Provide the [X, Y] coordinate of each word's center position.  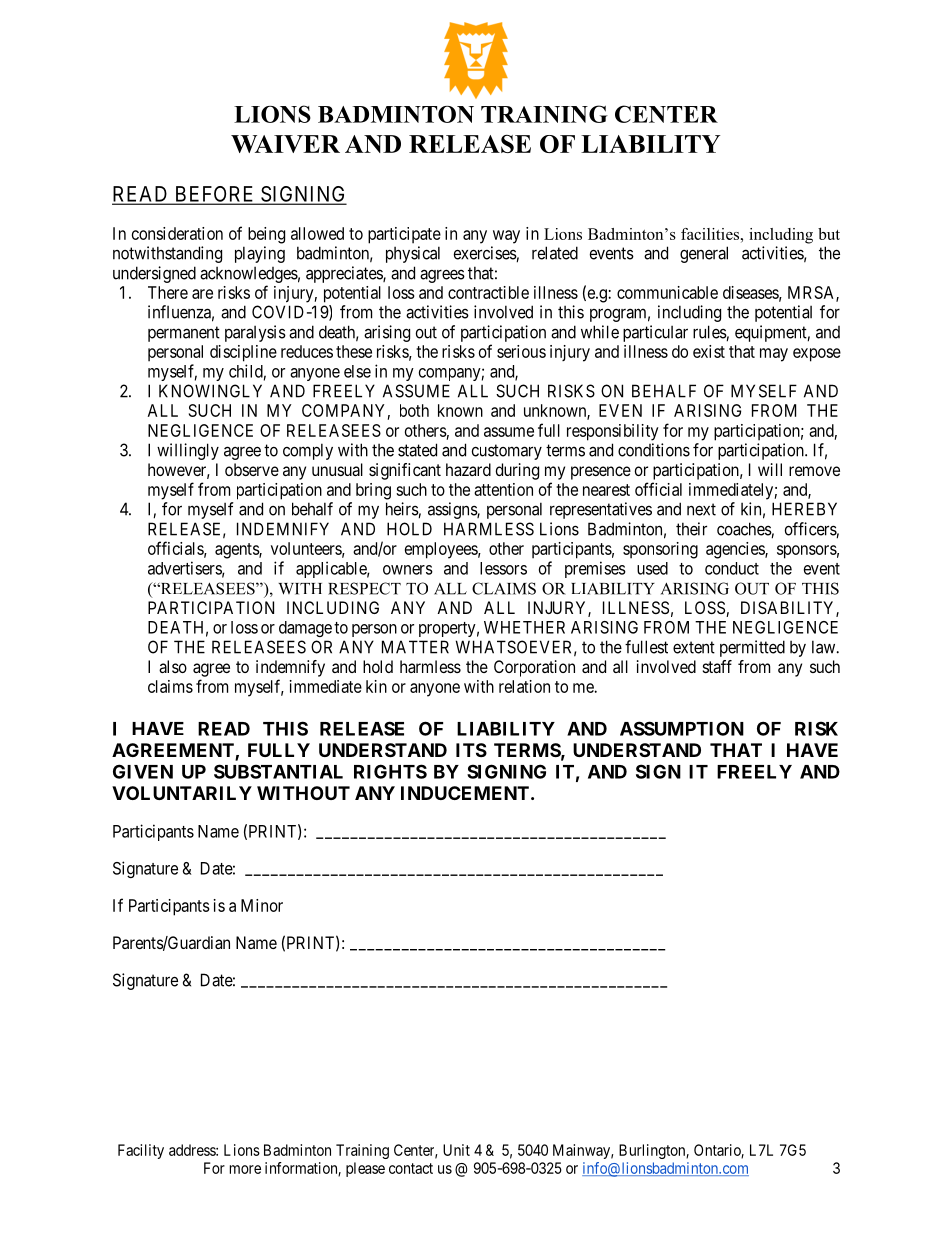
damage [305, 629]
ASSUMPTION [682, 728]
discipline [243, 353]
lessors [503, 568]
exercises [485, 254]
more [245, 1169]
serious [521, 351]
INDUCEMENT [465, 793]
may [774, 355]
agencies [736, 550]
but [829, 234]
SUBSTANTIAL [278, 771]
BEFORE [214, 195]
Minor [262, 905]
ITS [471, 750]
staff [717, 666]
